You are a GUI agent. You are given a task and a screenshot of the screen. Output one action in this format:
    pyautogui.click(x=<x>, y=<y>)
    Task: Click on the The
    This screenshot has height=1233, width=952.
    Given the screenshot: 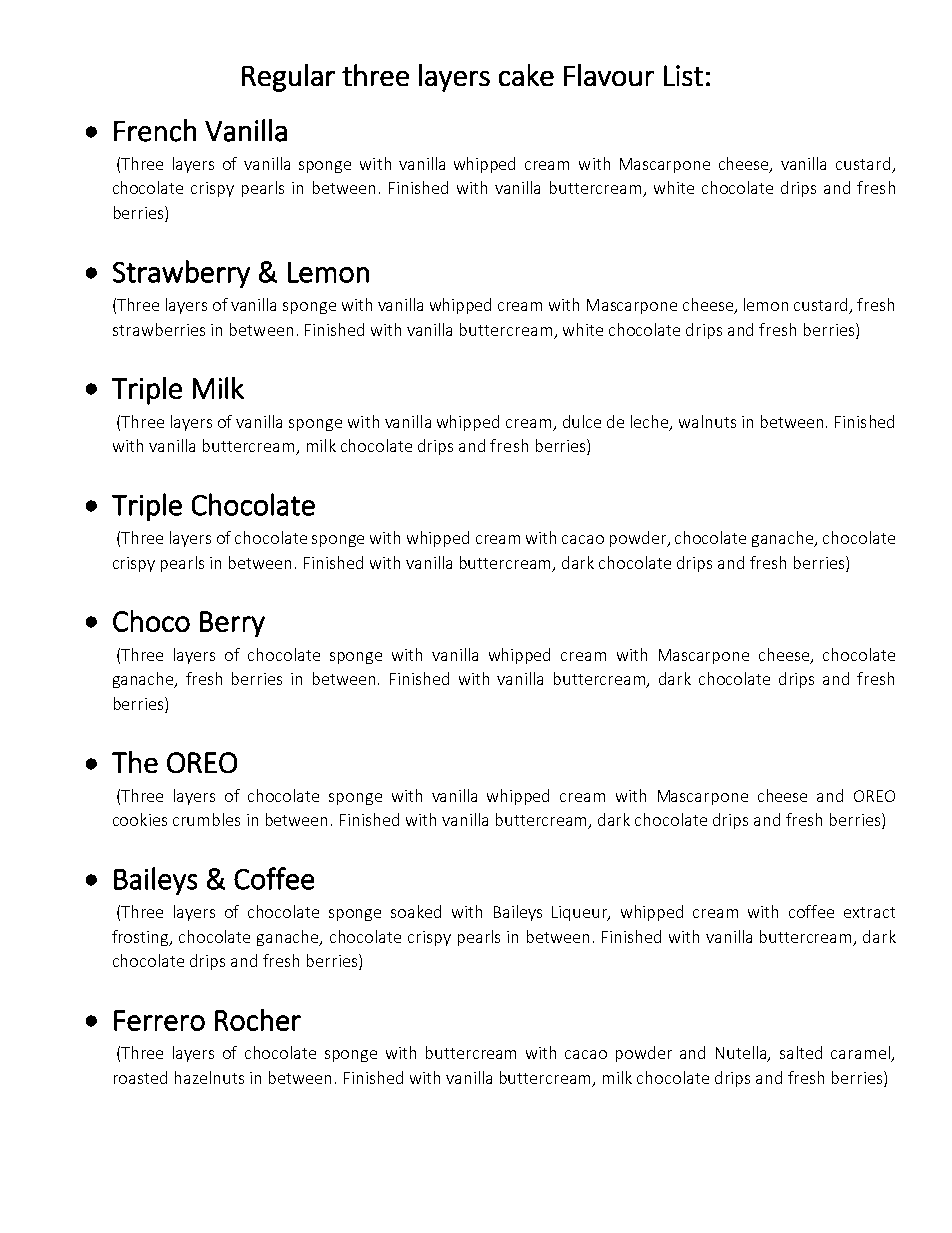 What is the action you would take?
    pyautogui.click(x=135, y=762)
